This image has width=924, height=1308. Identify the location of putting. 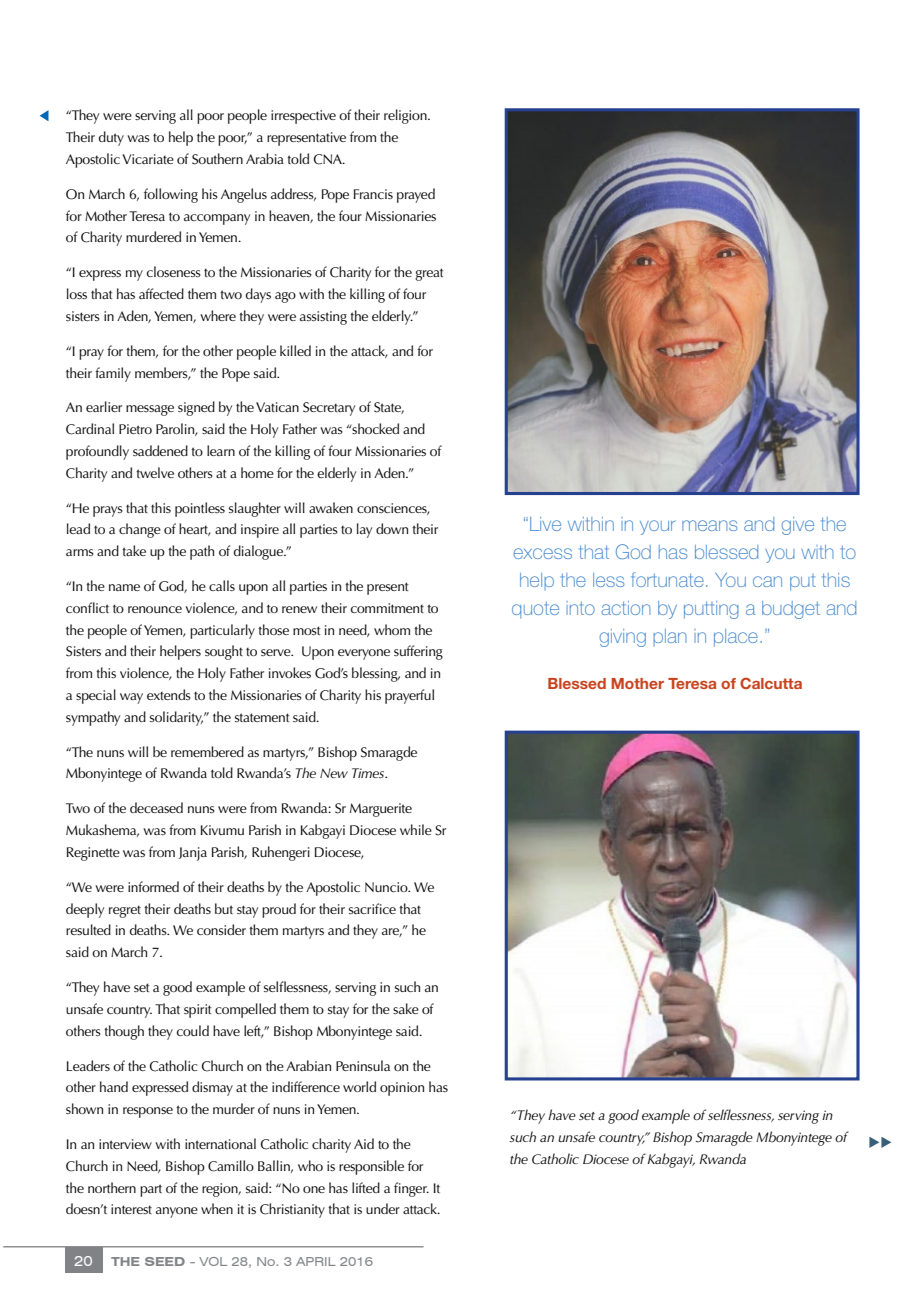
(711, 610).
